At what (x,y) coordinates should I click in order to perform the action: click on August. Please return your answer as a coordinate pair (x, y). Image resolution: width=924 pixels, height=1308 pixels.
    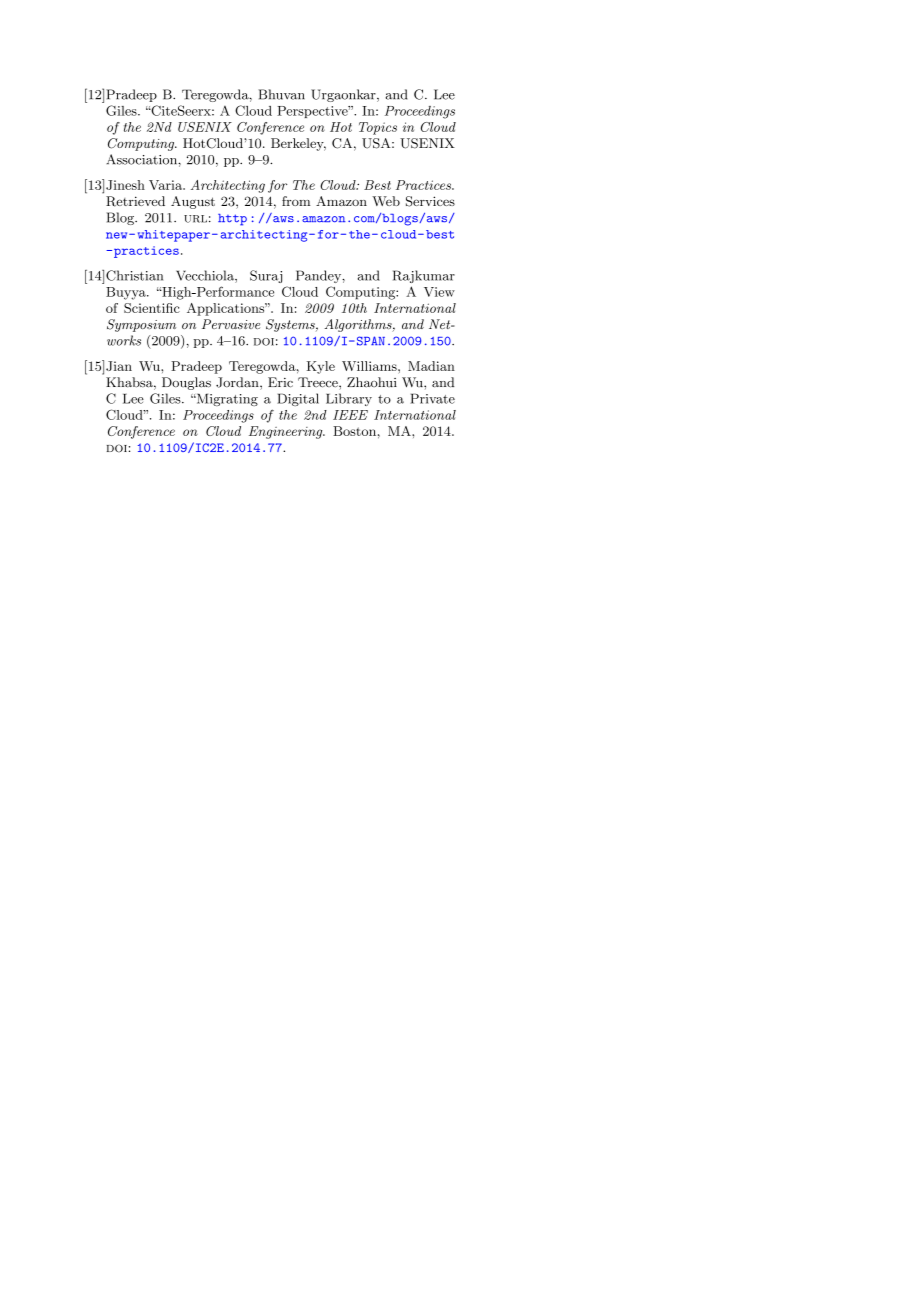
    Looking at the image, I should click on (193, 202).
